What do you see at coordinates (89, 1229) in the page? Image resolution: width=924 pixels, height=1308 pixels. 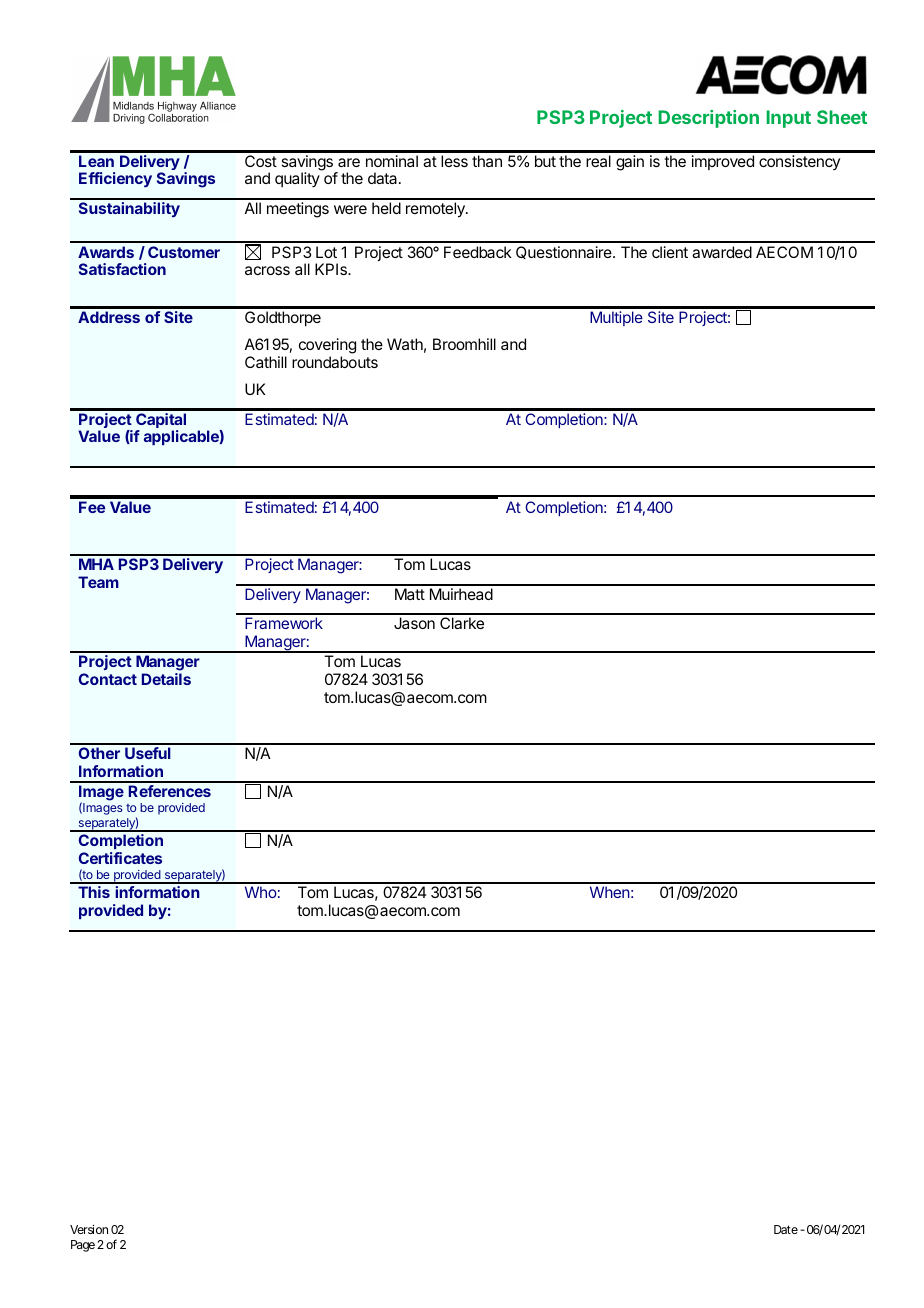 I see `Version` at bounding box center [89, 1229].
